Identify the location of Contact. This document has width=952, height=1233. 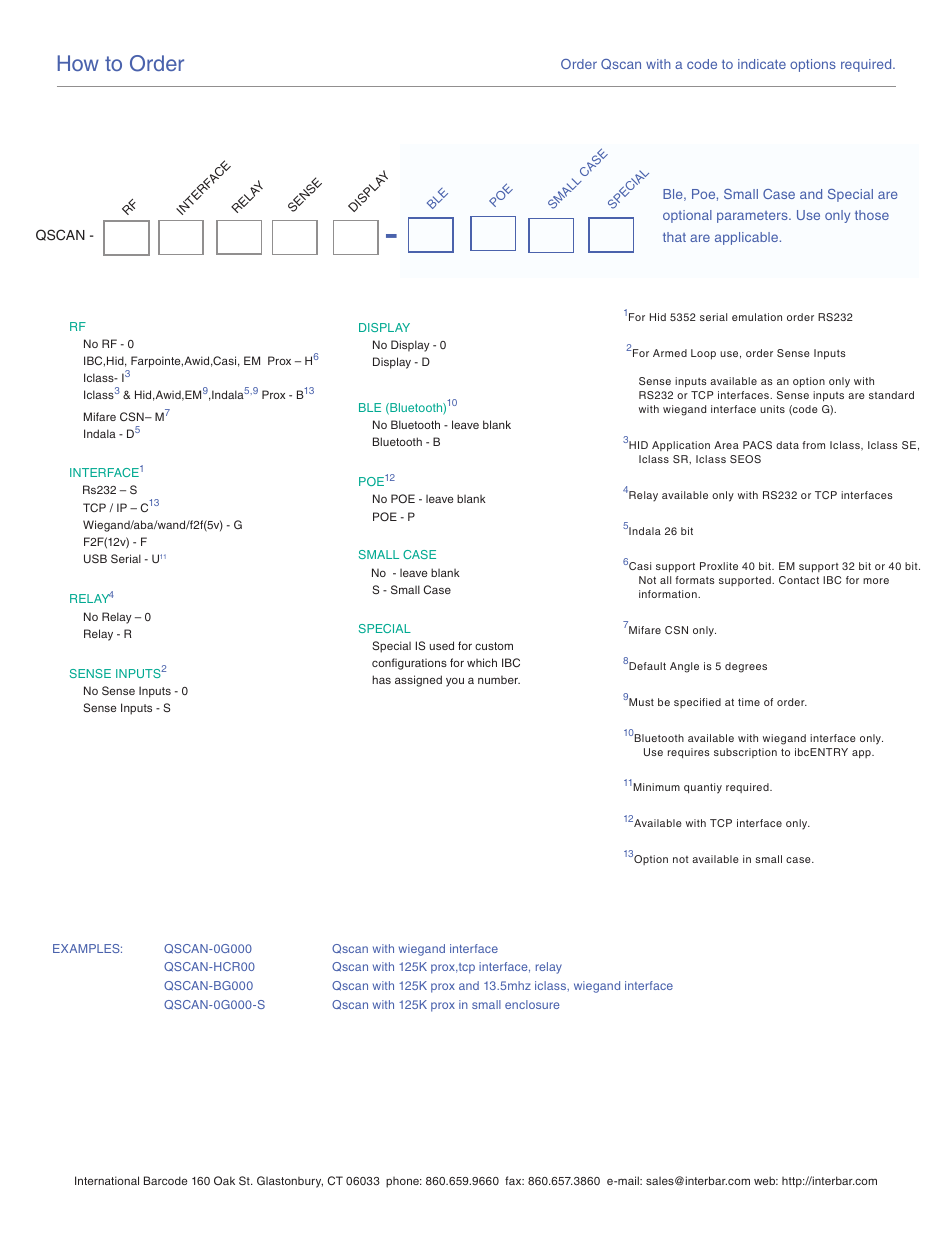
(799, 580).
